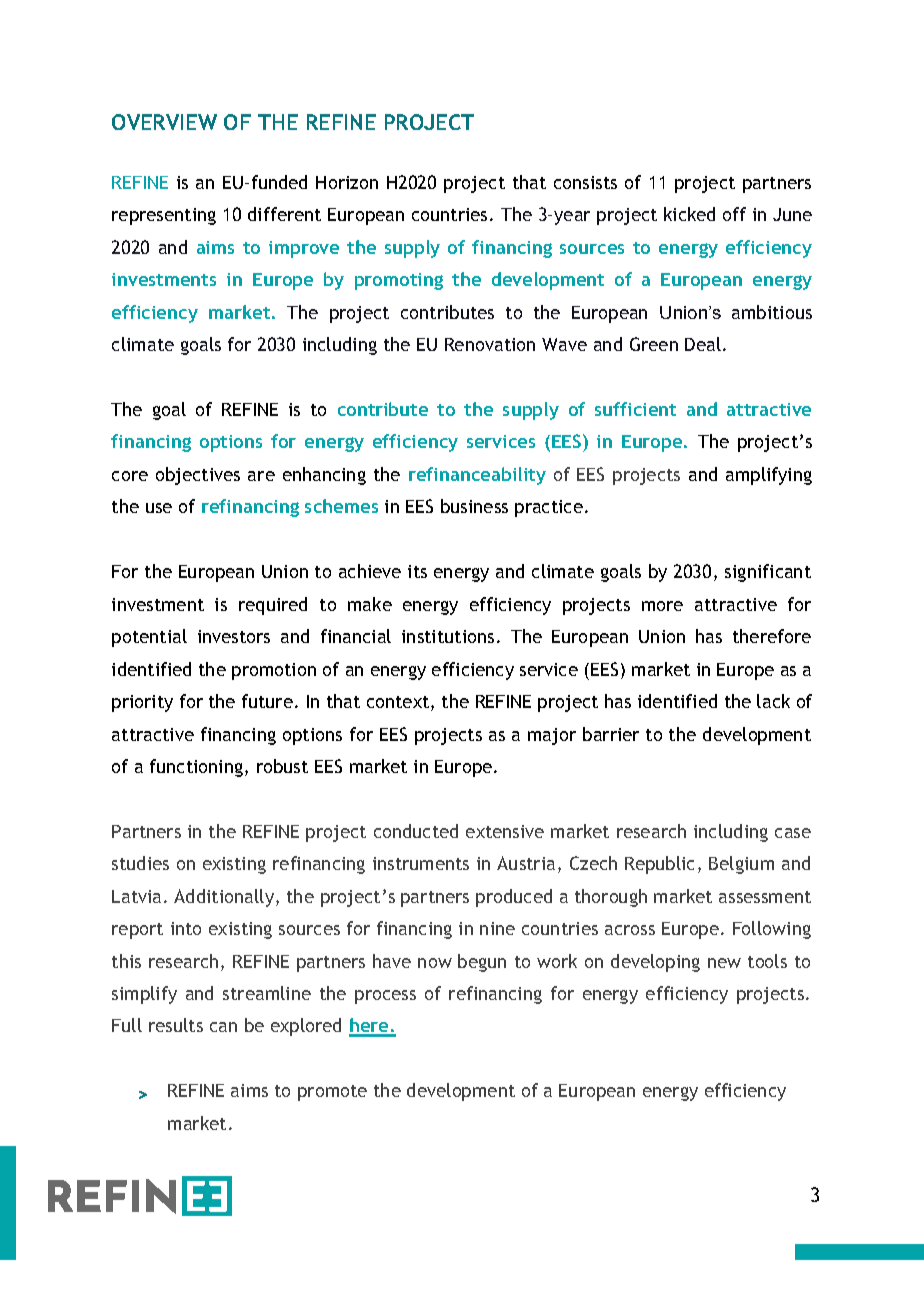  Describe the element at coordinates (734, 214) in the document. I see `off` at that location.
